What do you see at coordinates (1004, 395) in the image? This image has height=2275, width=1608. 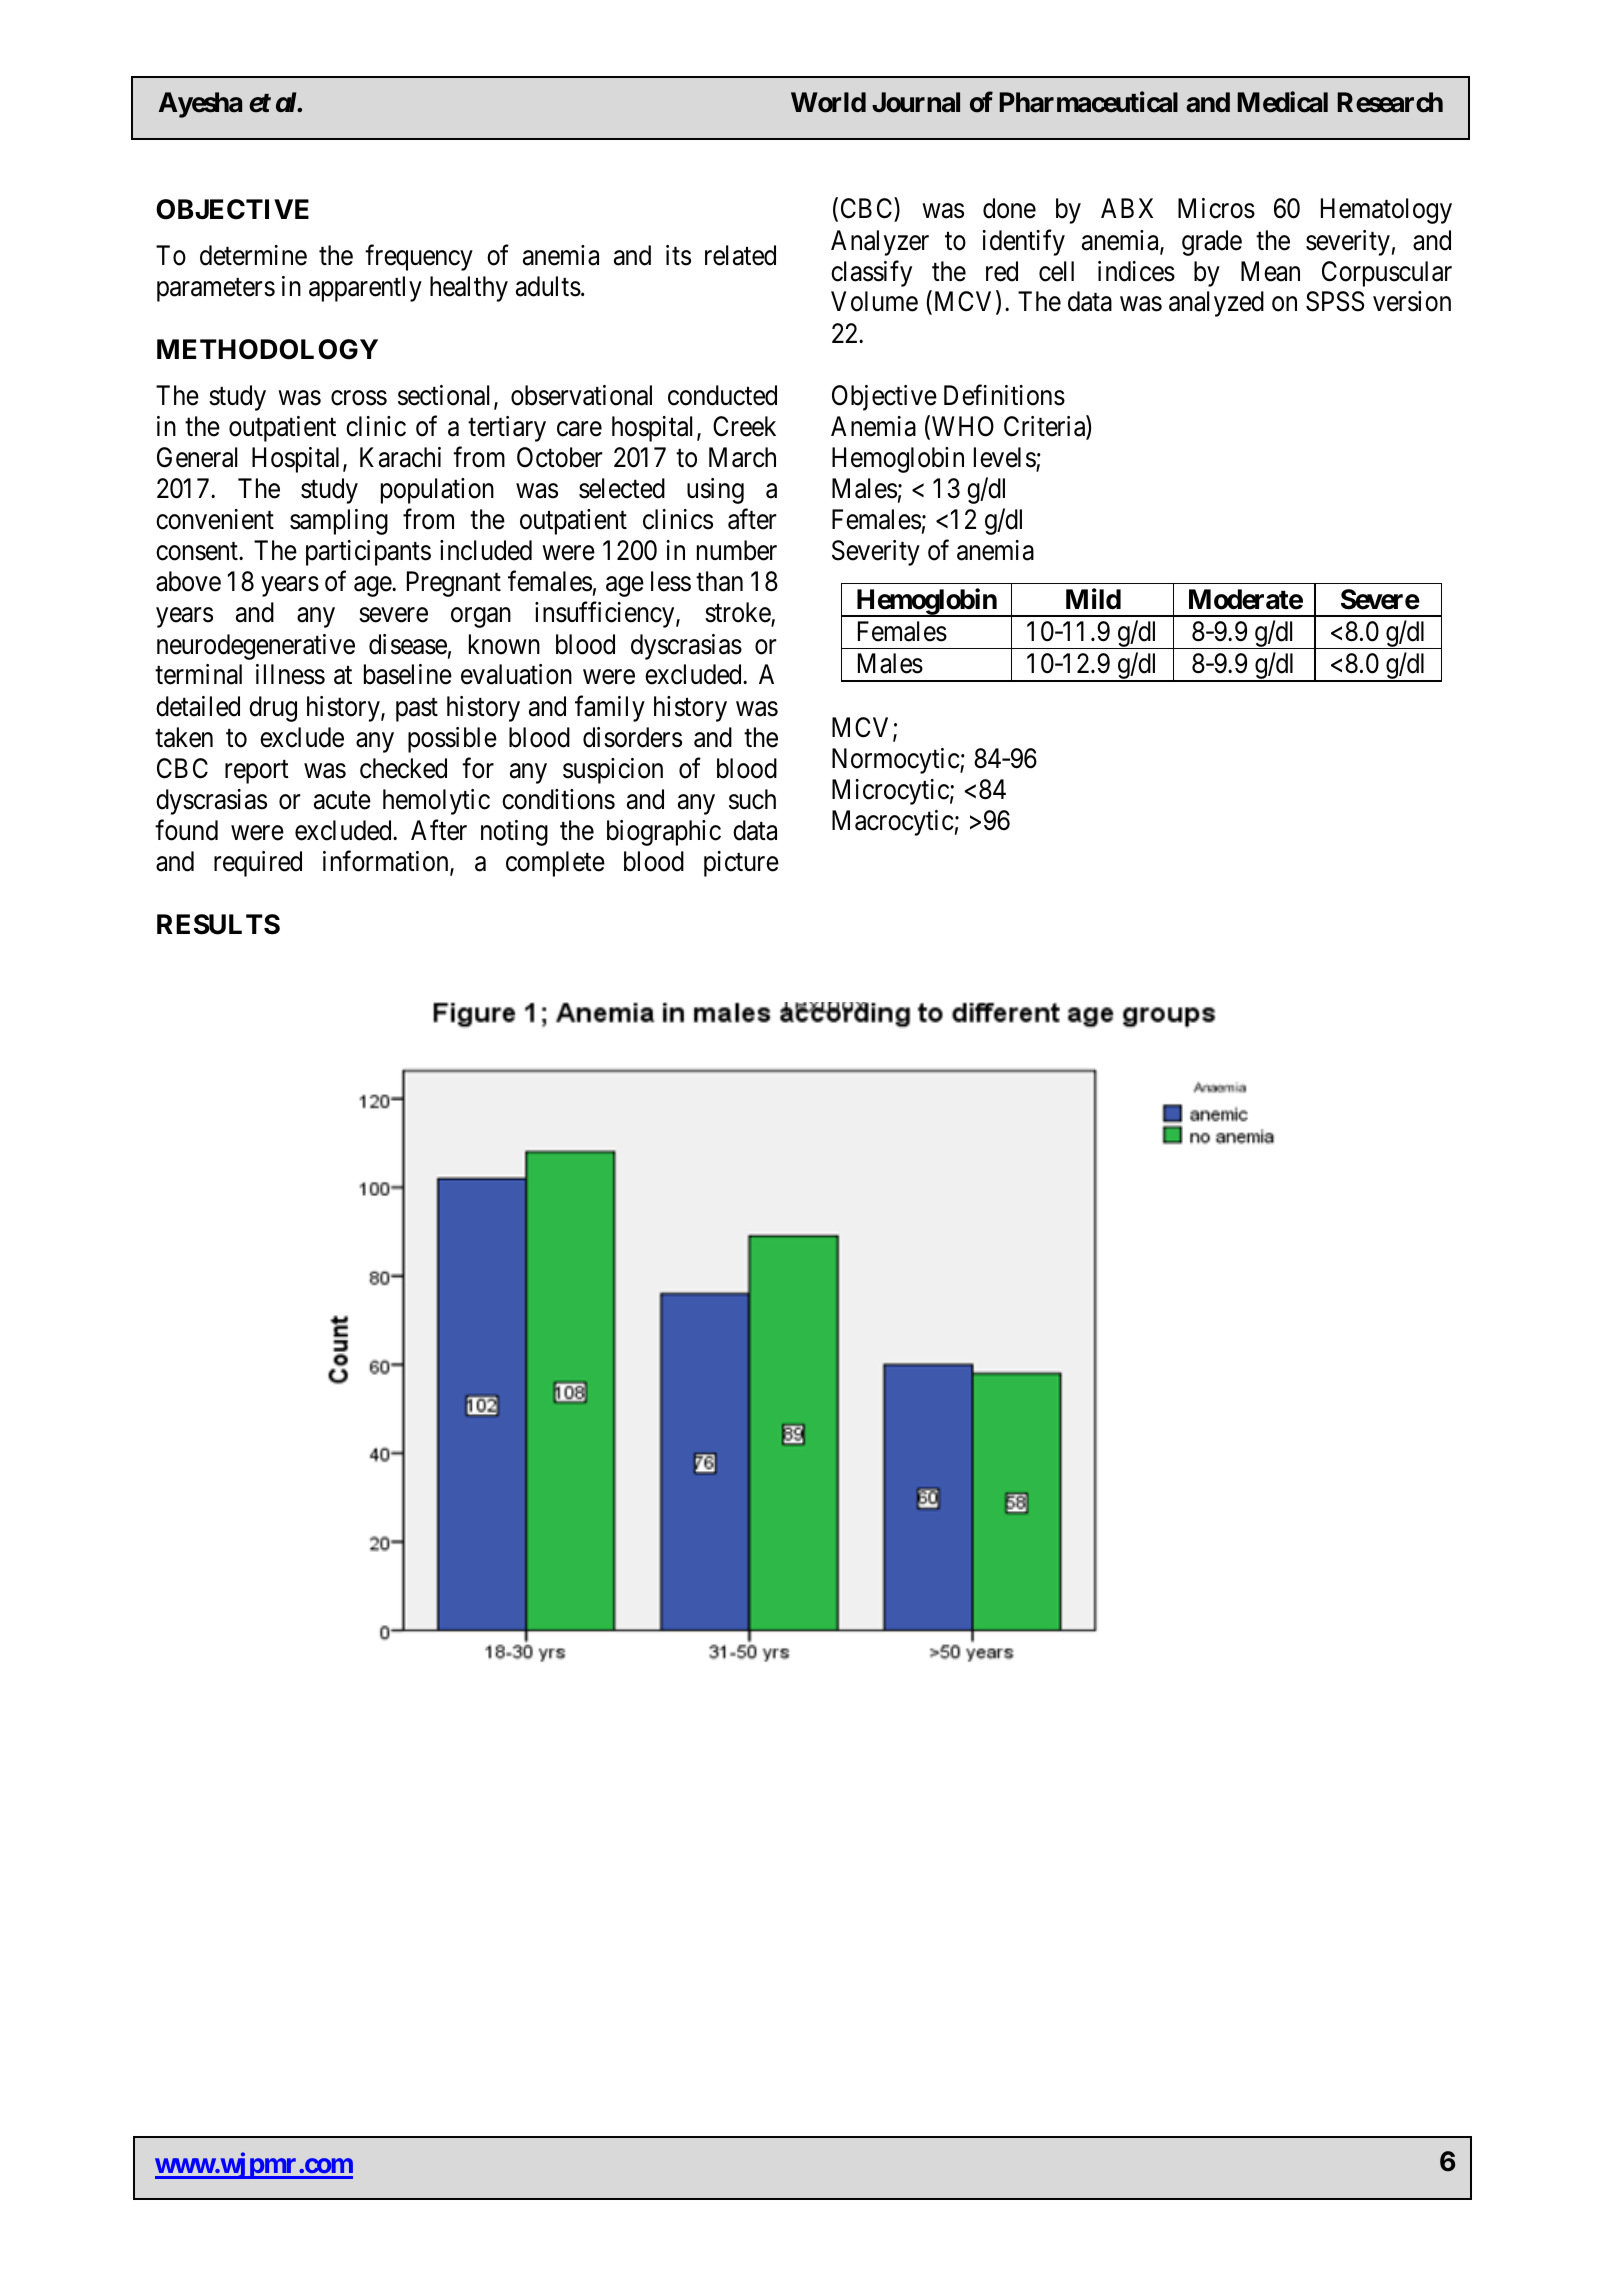 I see `Definitions` at bounding box center [1004, 395].
